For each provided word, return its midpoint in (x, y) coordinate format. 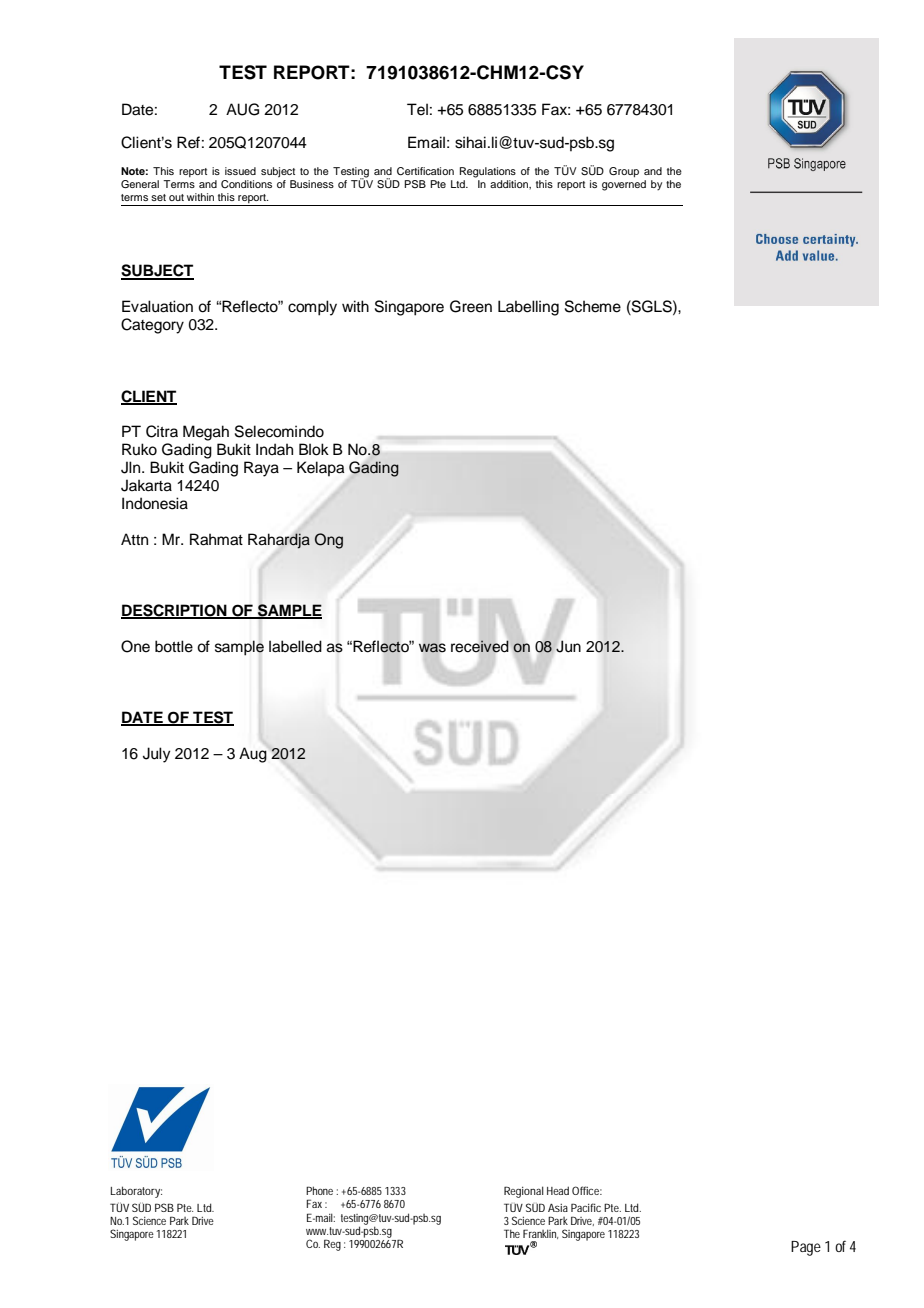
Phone (319, 1190)
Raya (261, 469)
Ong (329, 541)
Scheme (593, 306)
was (432, 647)
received (480, 646)
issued (240, 171)
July (157, 755)
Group (624, 172)
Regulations (488, 172)
